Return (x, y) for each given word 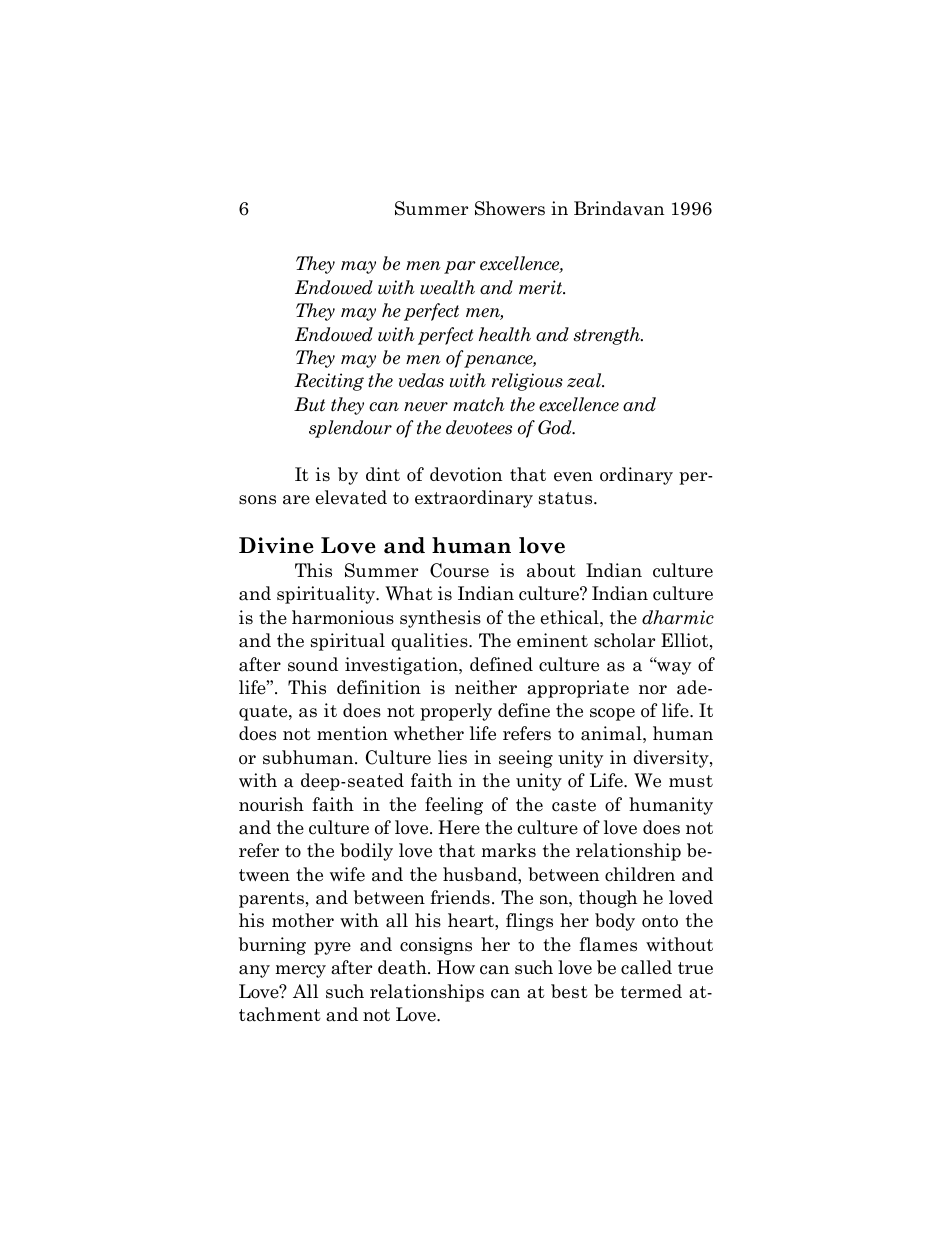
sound (313, 664)
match (479, 404)
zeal (585, 380)
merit (542, 287)
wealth (447, 287)
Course (459, 570)
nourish (271, 804)
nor (653, 690)
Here (459, 827)
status (567, 498)
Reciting (329, 382)
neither (486, 687)
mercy (300, 971)
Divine (276, 545)
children (640, 874)
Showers (510, 208)
